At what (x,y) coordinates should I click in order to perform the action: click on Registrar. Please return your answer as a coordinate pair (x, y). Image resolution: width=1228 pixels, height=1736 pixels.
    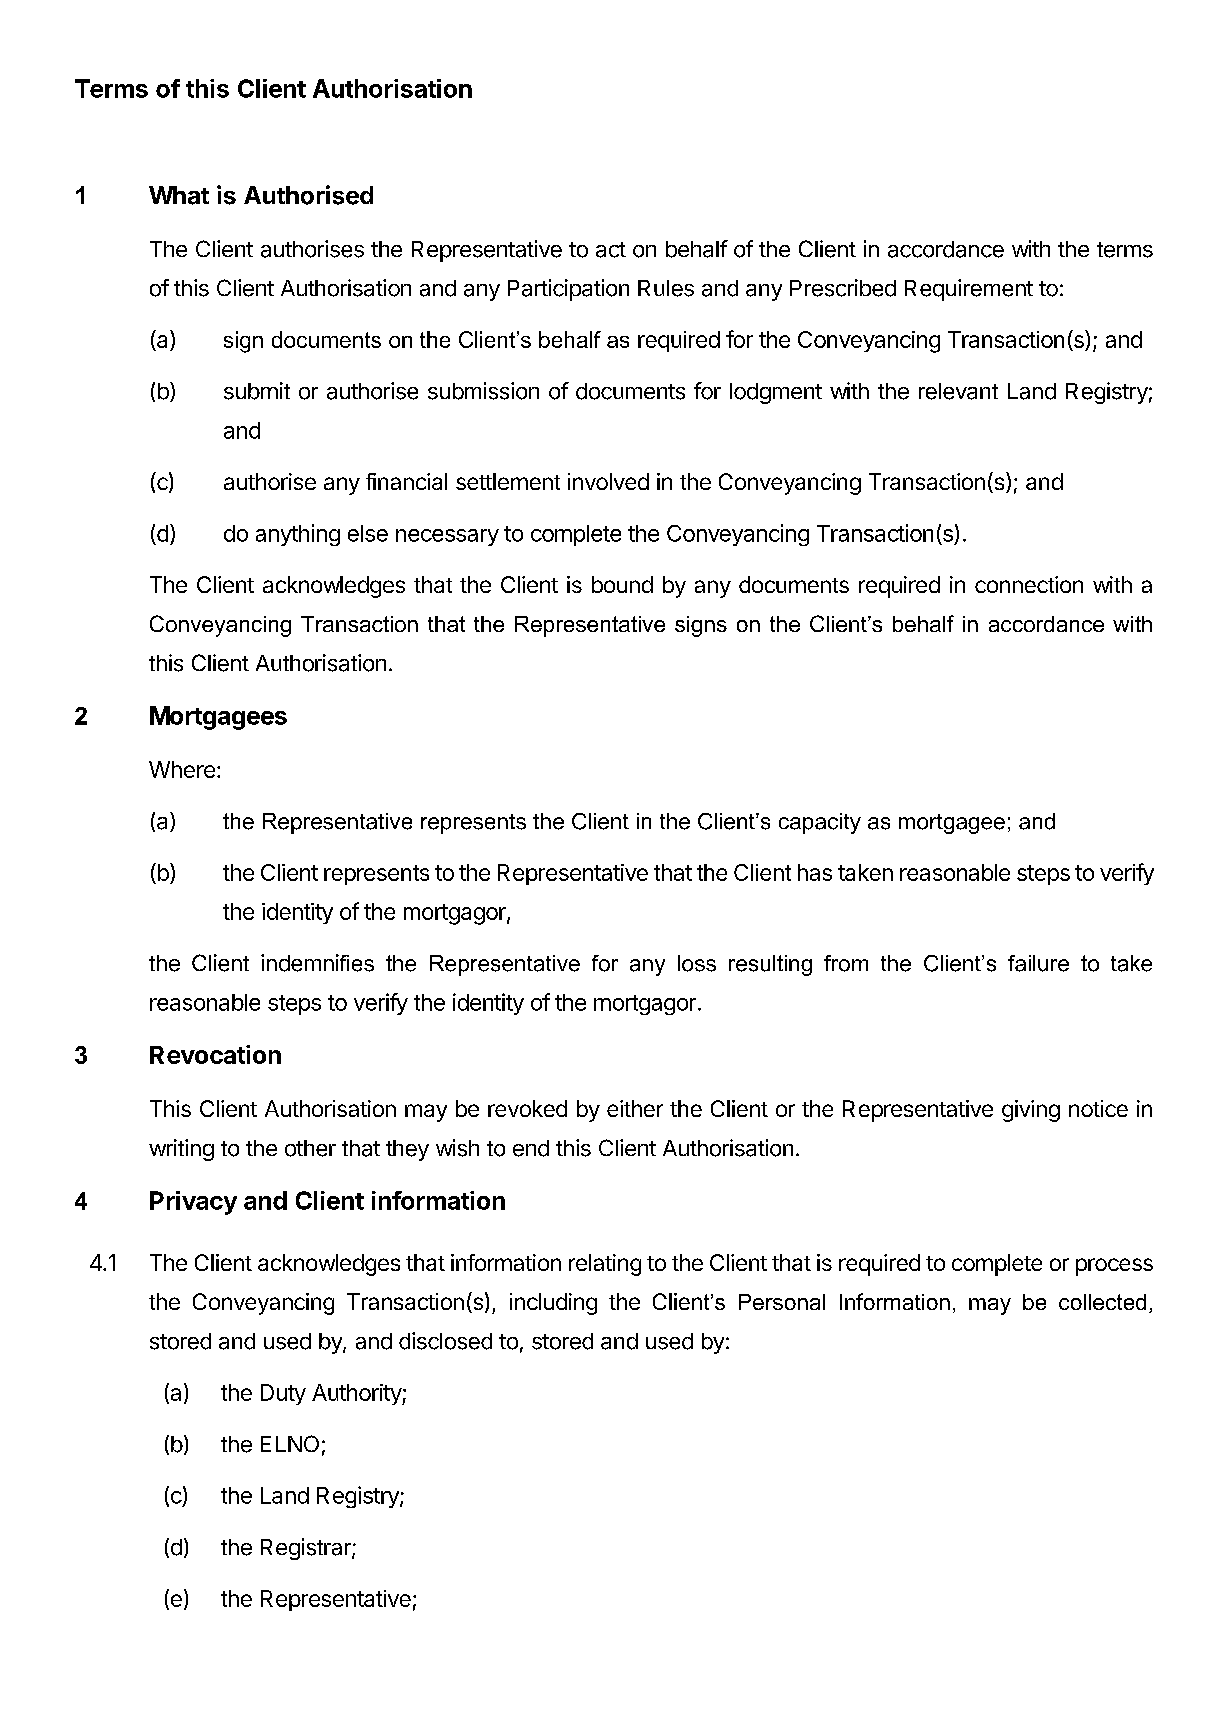
    Looking at the image, I should click on (307, 1549).
